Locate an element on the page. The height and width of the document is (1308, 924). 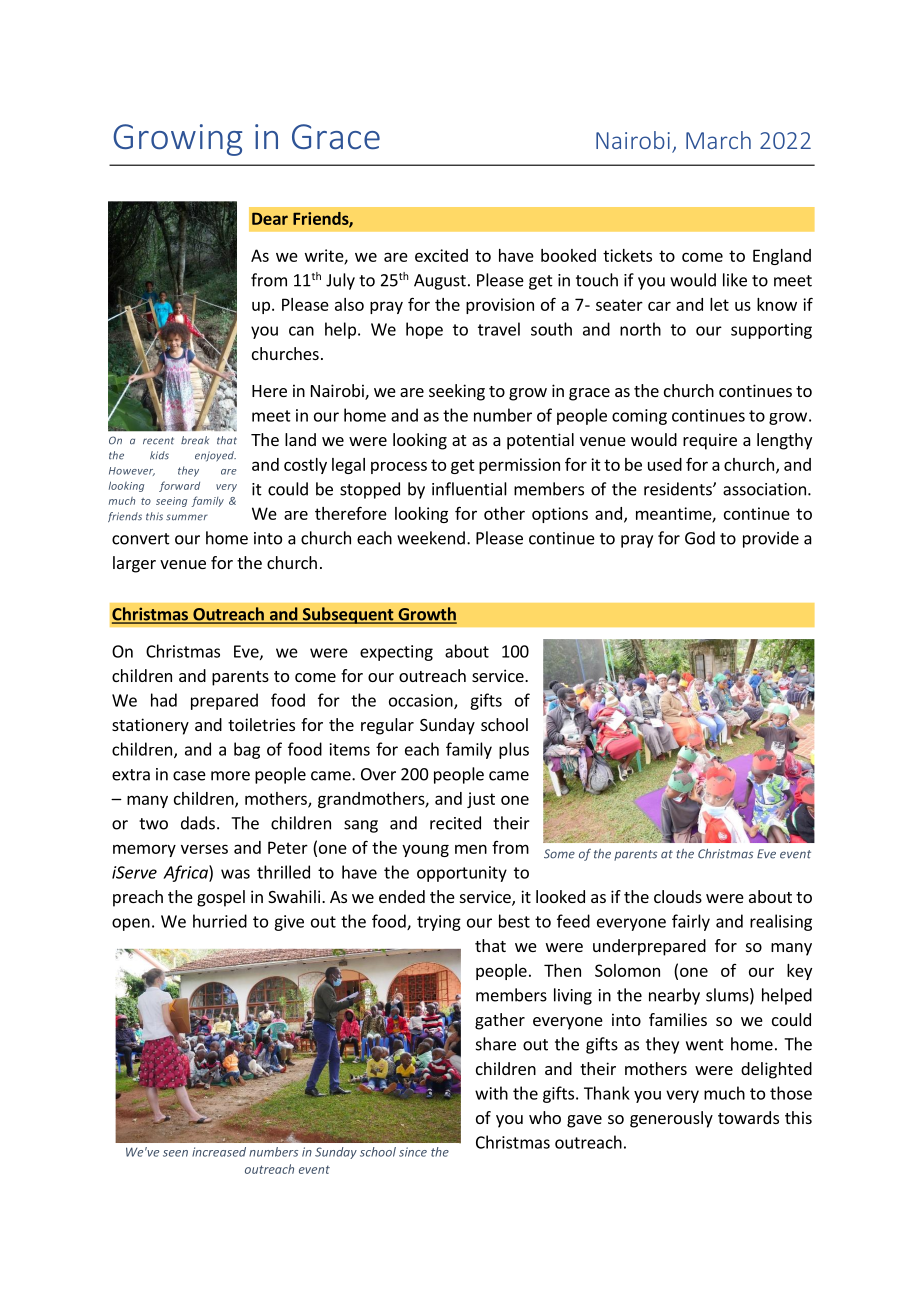
dads is located at coordinates (198, 823).
